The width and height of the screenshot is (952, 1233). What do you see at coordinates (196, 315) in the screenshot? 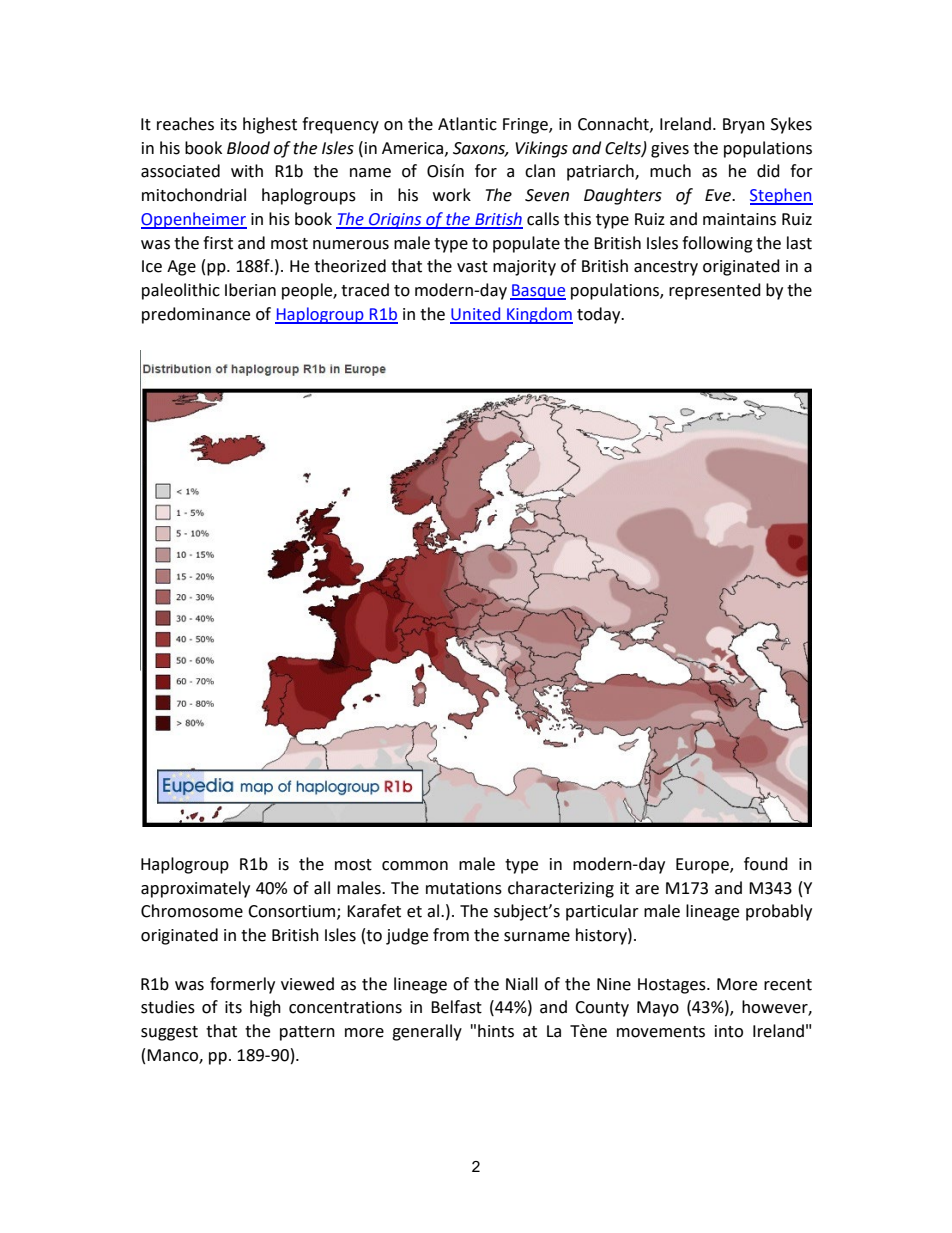
I see `predominance` at bounding box center [196, 315].
